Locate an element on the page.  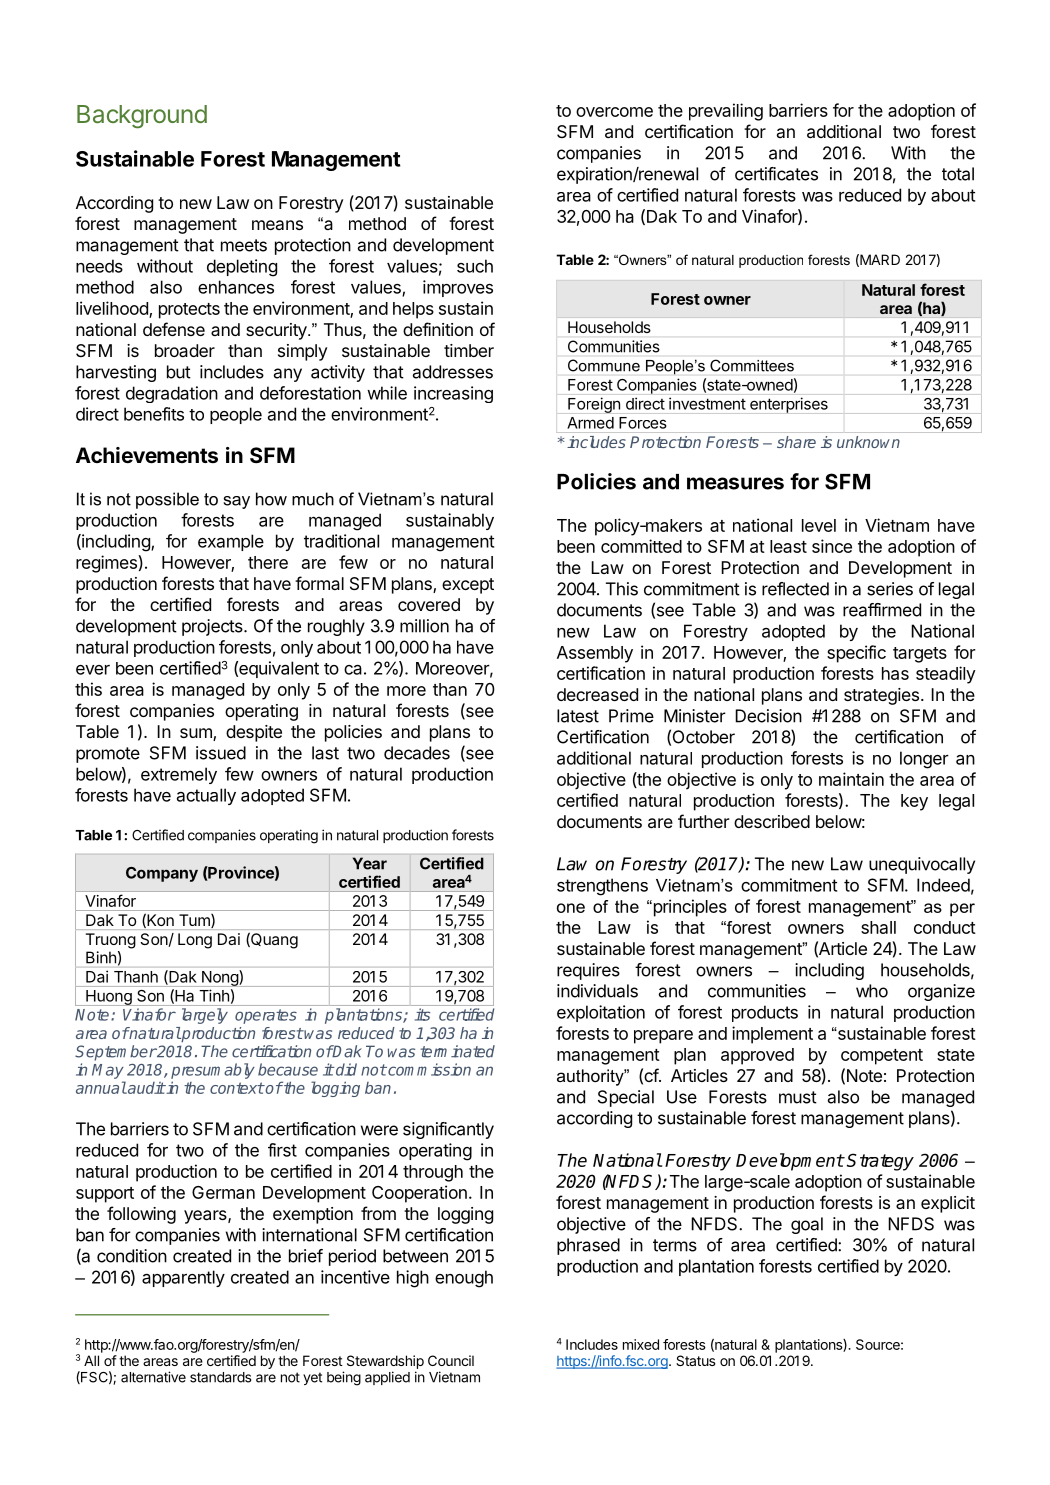
Background is located at coordinates (142, 117).
